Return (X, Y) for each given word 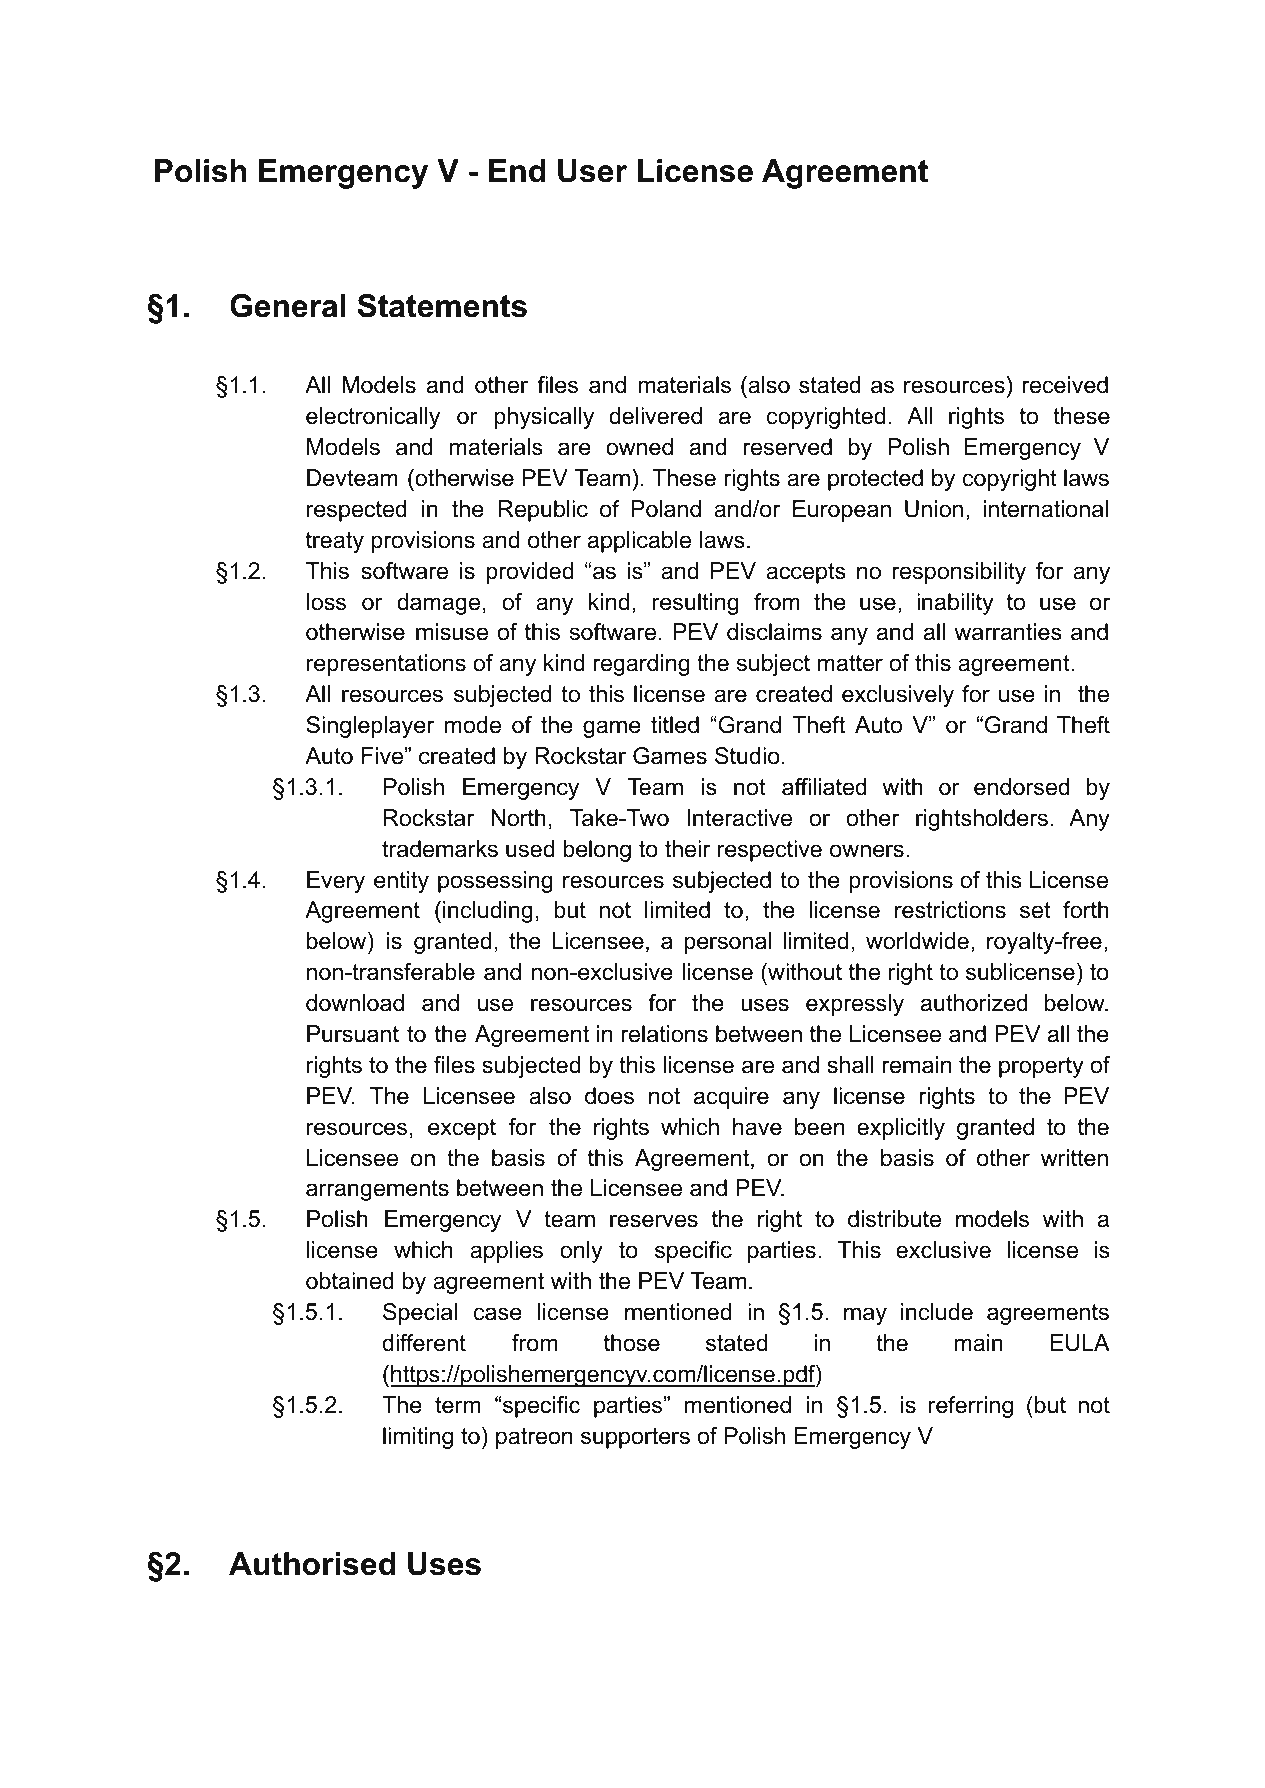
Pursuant (353, 1034)
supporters (635, 1438)
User (592, 171)
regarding (641, 665)
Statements (442, 306)
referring (971, 1407)
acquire (731, 1098)
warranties (1008, 632)
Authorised (312, 1564)
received (1065, 385)
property (1041, 1067)
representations (386, 665)
